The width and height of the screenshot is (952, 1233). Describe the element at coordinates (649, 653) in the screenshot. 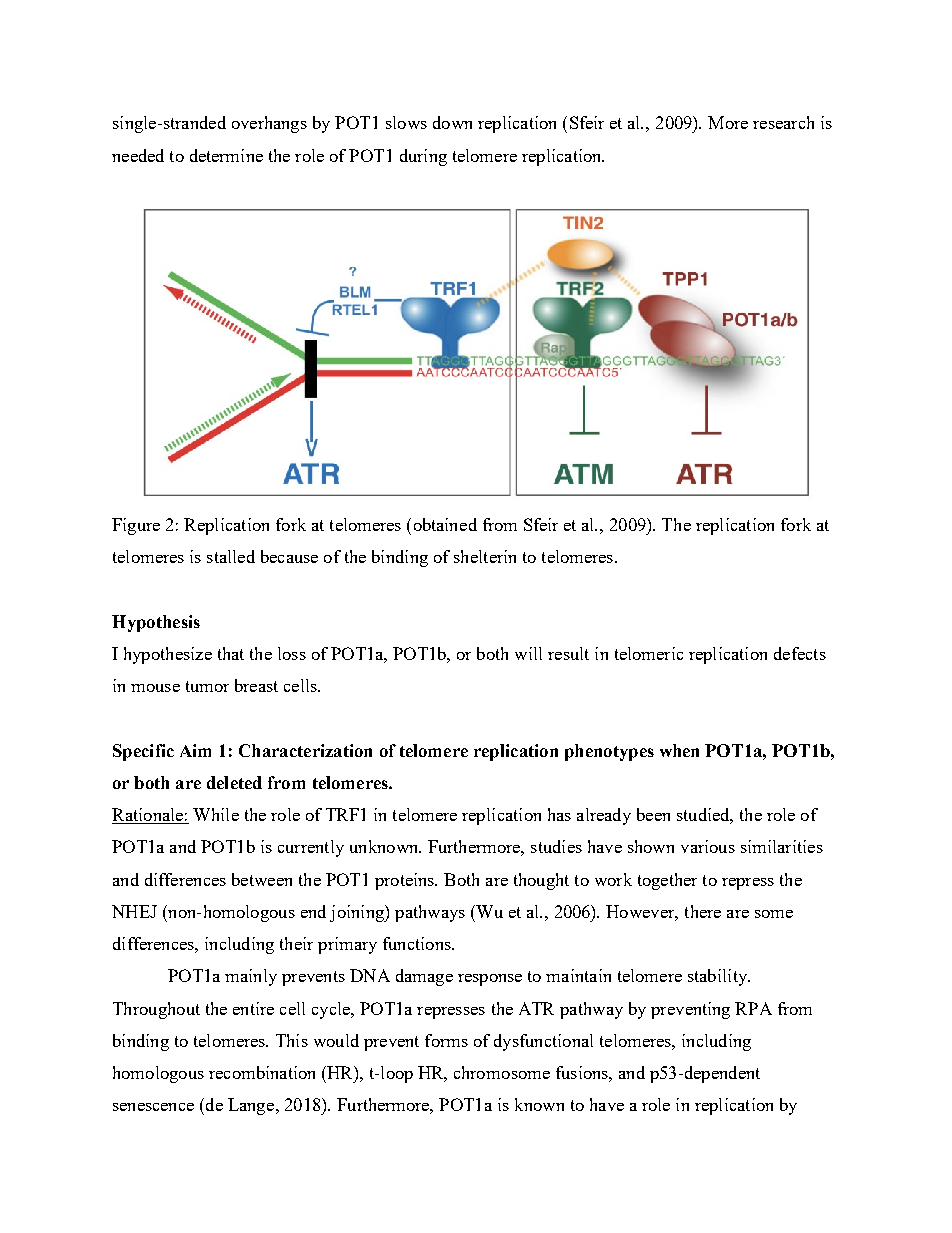

I see `telomeric` at that location.
